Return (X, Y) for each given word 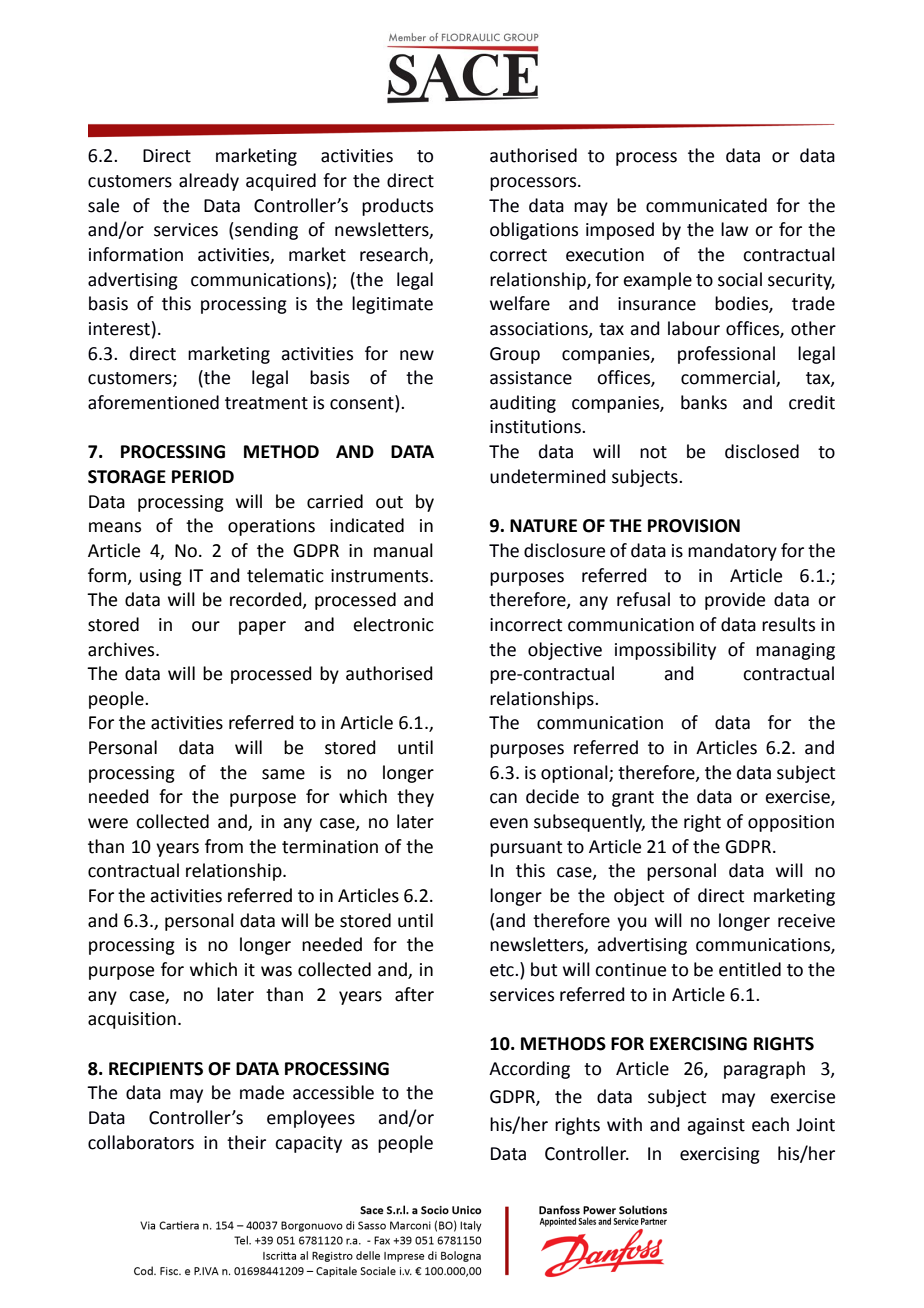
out (389, 502)
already (209, 182)
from (224, 846)
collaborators (141, 1142)
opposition (791, 823)
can (503, 798)
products (397, 207)
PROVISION (694, 526)
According (529, 1070)
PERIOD (203, 477)
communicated (706, 205)
